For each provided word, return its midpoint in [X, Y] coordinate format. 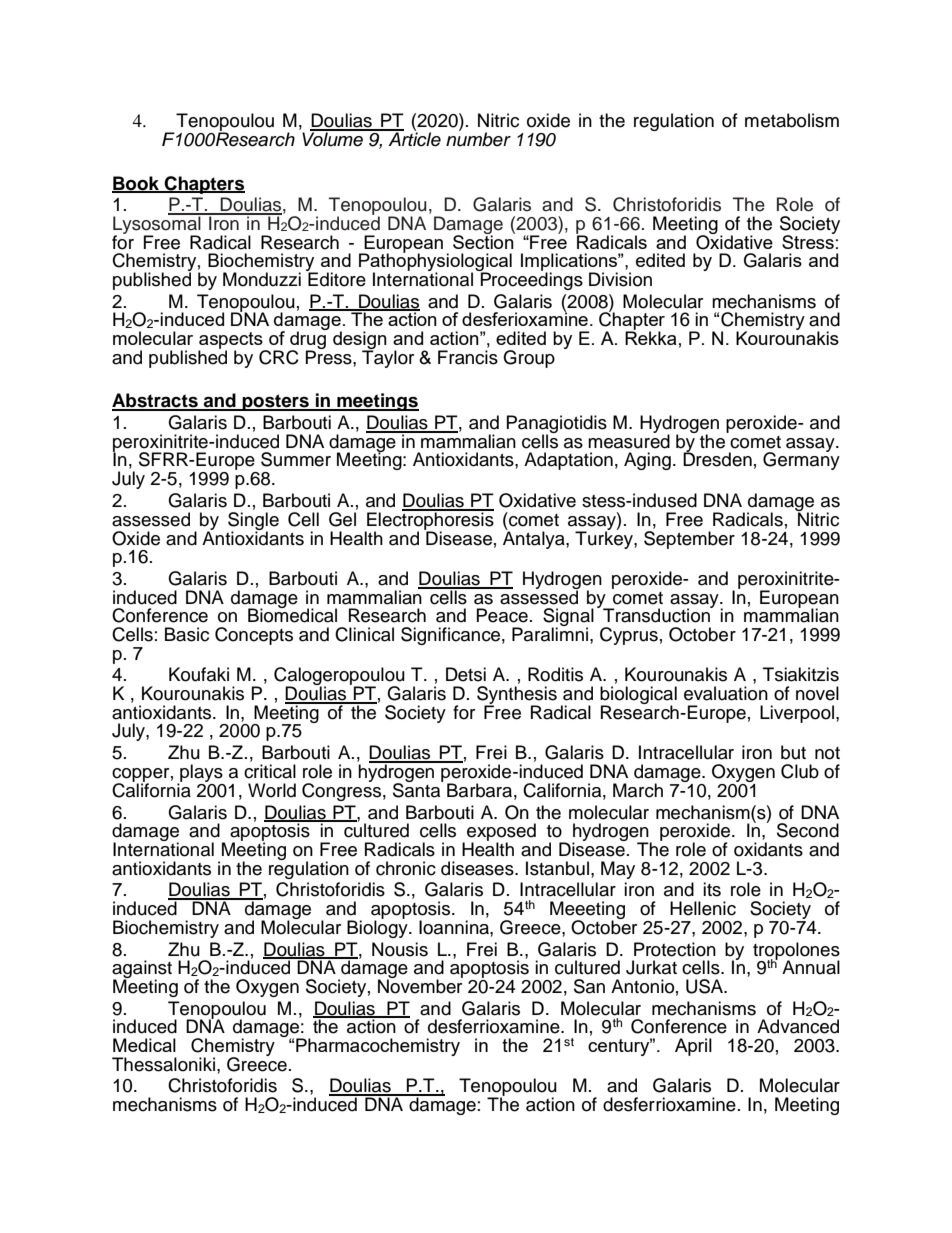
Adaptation [568, 461]
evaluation [726, 693]
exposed [501, 833]
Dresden [717, 459]
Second [808, 830]
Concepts [254, 636]
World [272, 790]
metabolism [792, 120]
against [142, 970]
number [478, 138]
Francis [468, 357]
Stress [809, 240]
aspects [231, 341]
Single [253, 522]
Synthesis [517, 696]
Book [137, 184]
